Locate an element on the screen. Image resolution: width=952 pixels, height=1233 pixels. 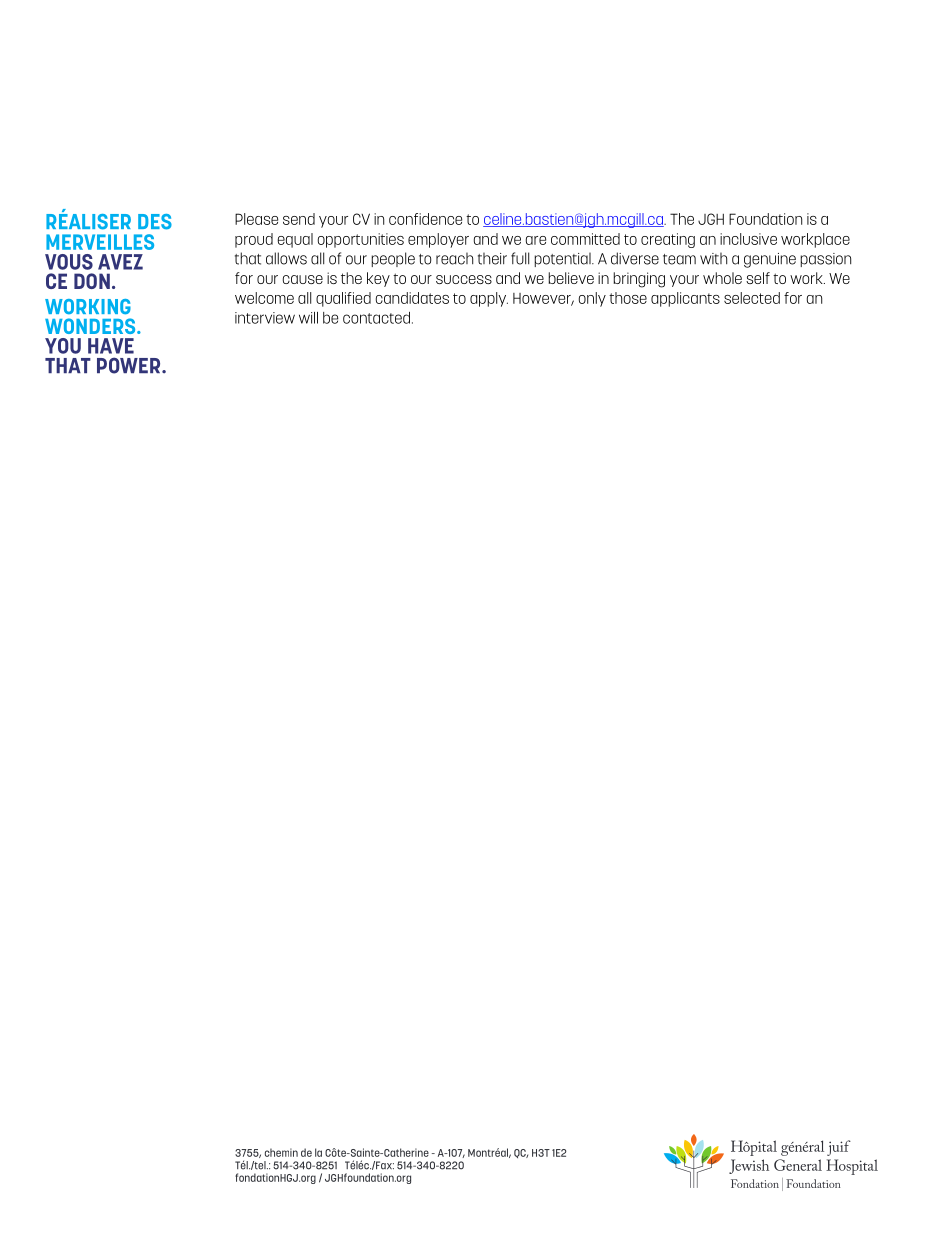
inclusive is located at coordinates (748, 239).
